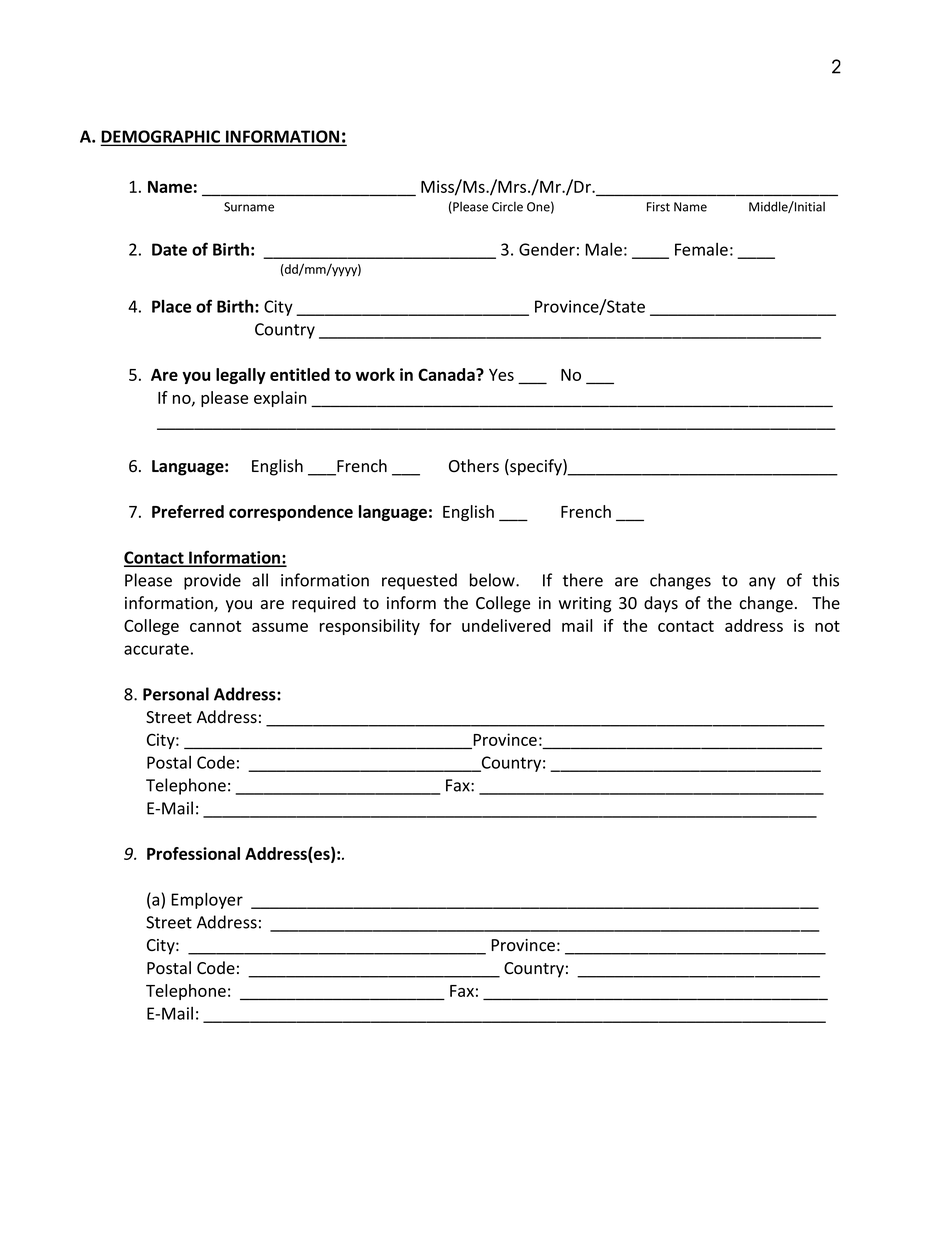 Image resolution: width=952 pixels, height=1233 pixels. What do you see at coordinates (162, 137) in the screenshot?
I see `DEMOGRAPHIC` at bounding box center [162, 137].
